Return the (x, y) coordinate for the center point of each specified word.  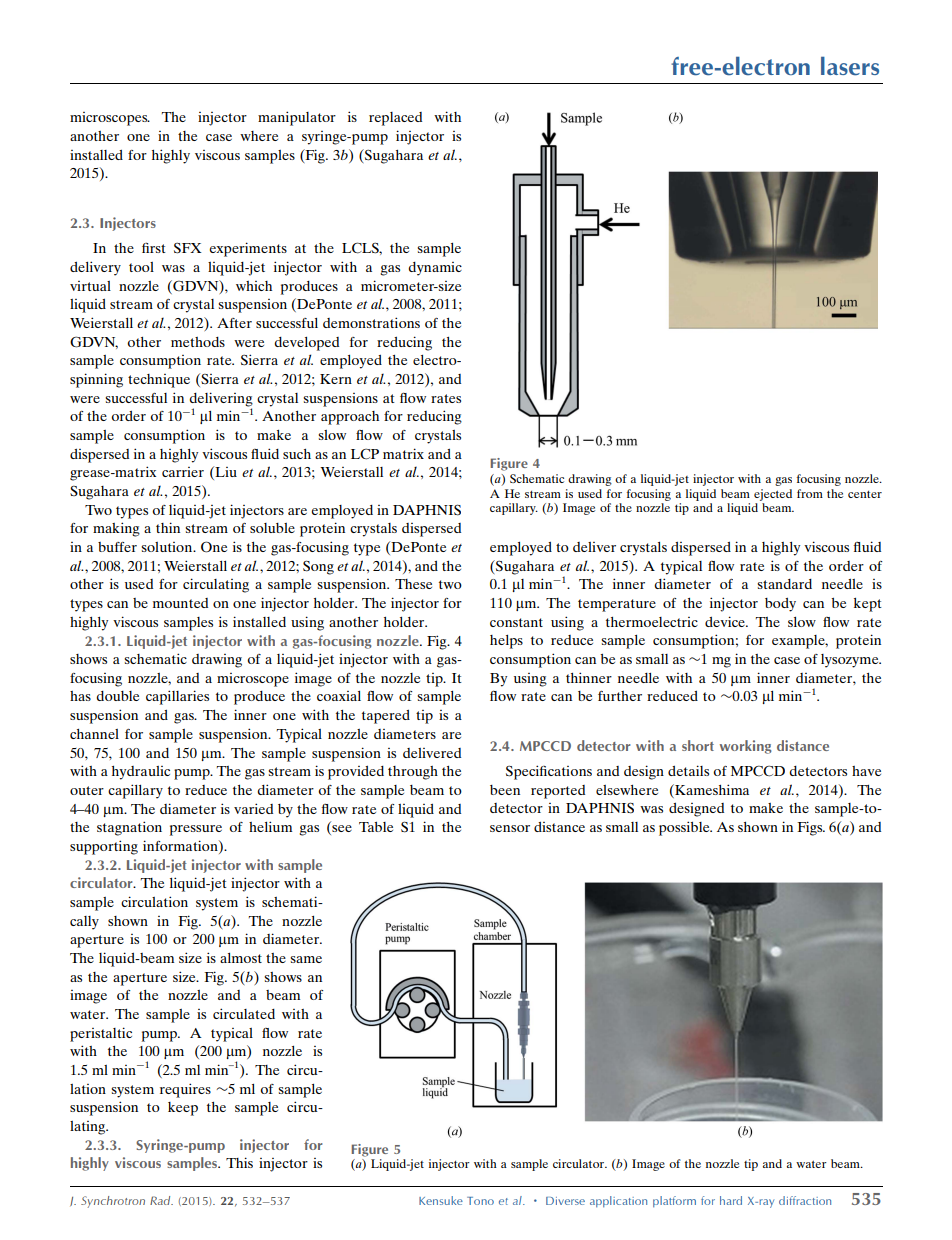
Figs (811, 828)
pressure (196, 830)
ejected (773, 495)
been (505, 790)
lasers (850, 66)
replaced (395, 119)
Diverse (565, 1201)
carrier (183, 472)
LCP (365, 454)
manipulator (297, 118)
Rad (161, 1200)
